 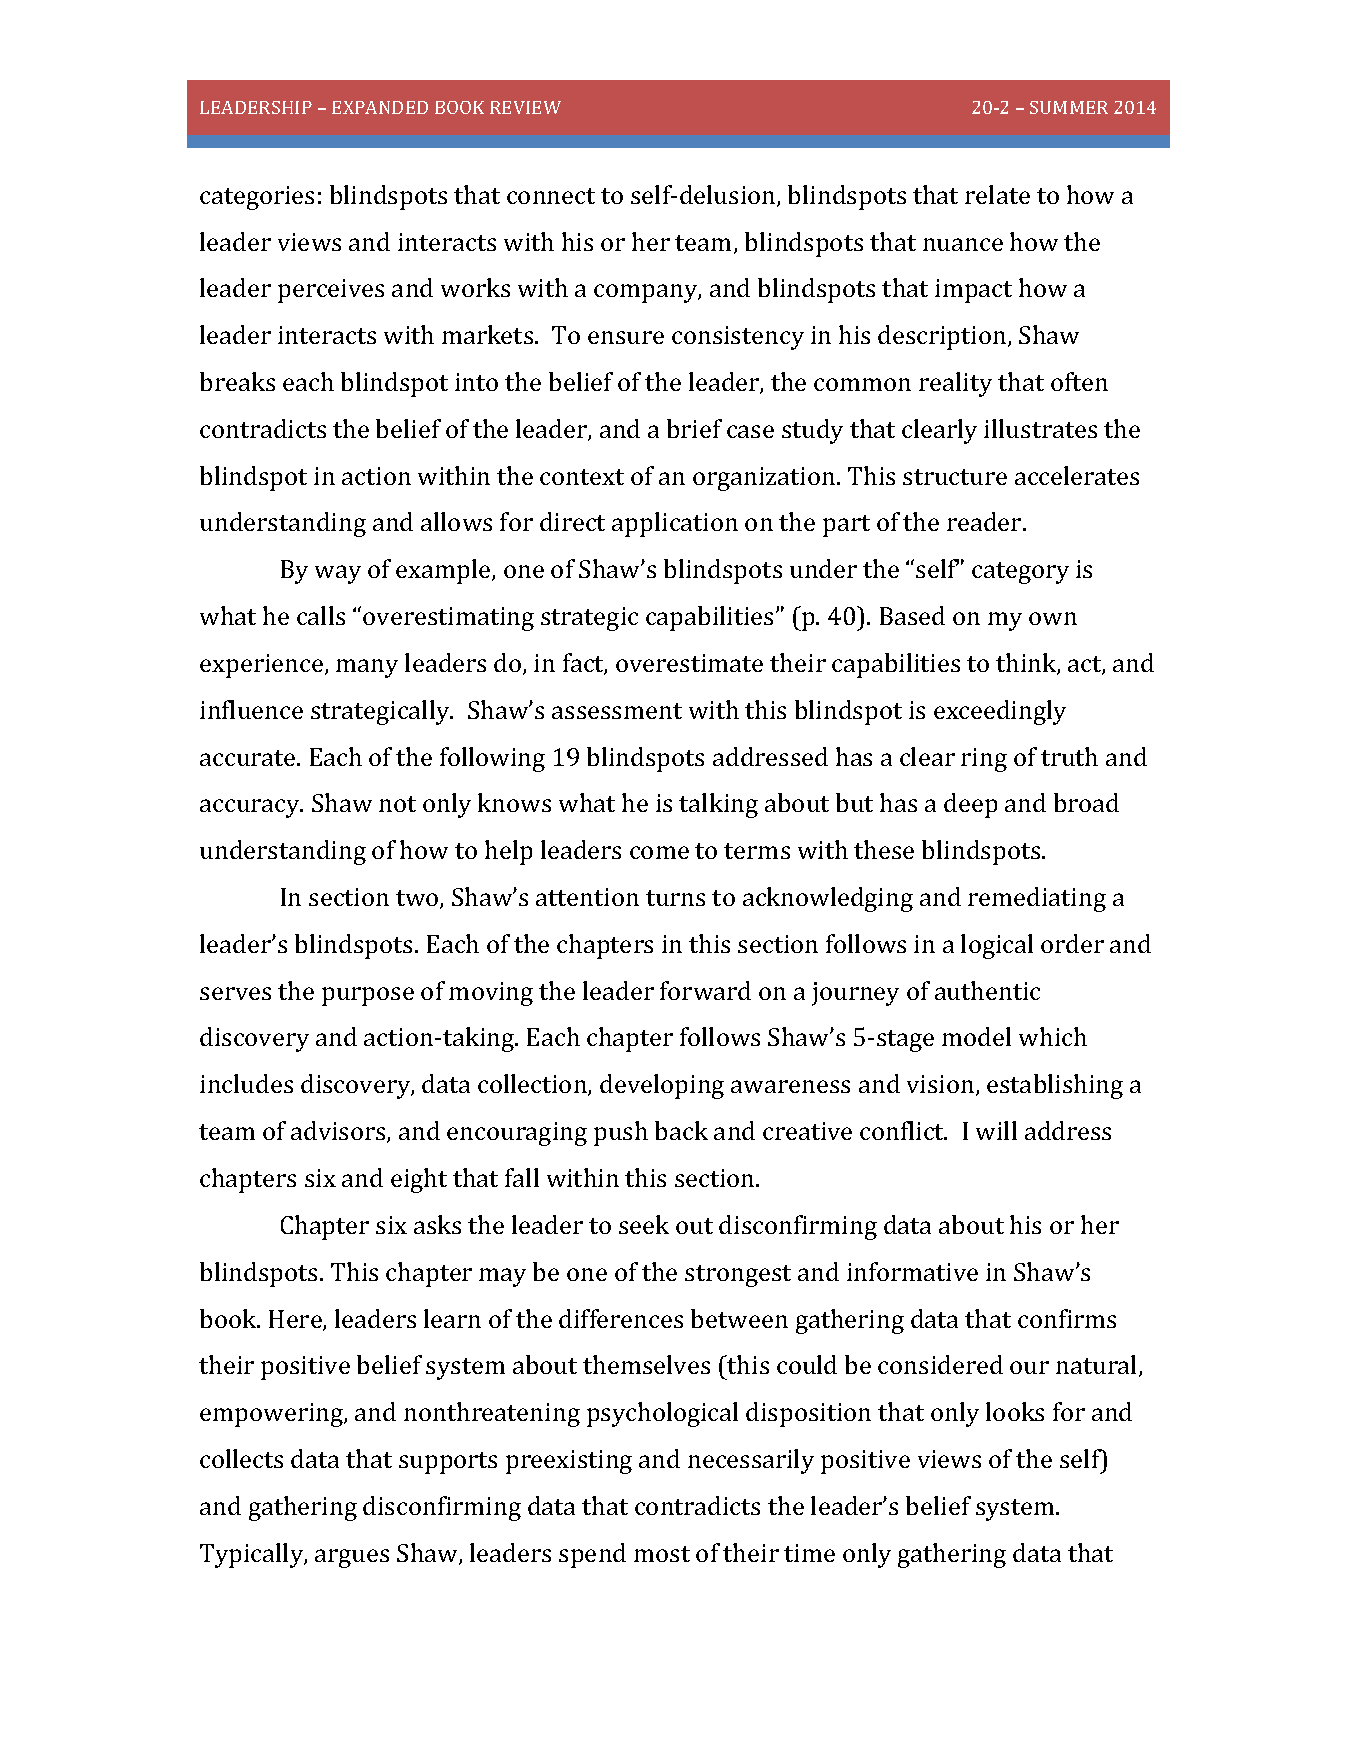 What do you see at coordinates (659, 852) in the page?
I see `come` at bounding box center [659, 852].
